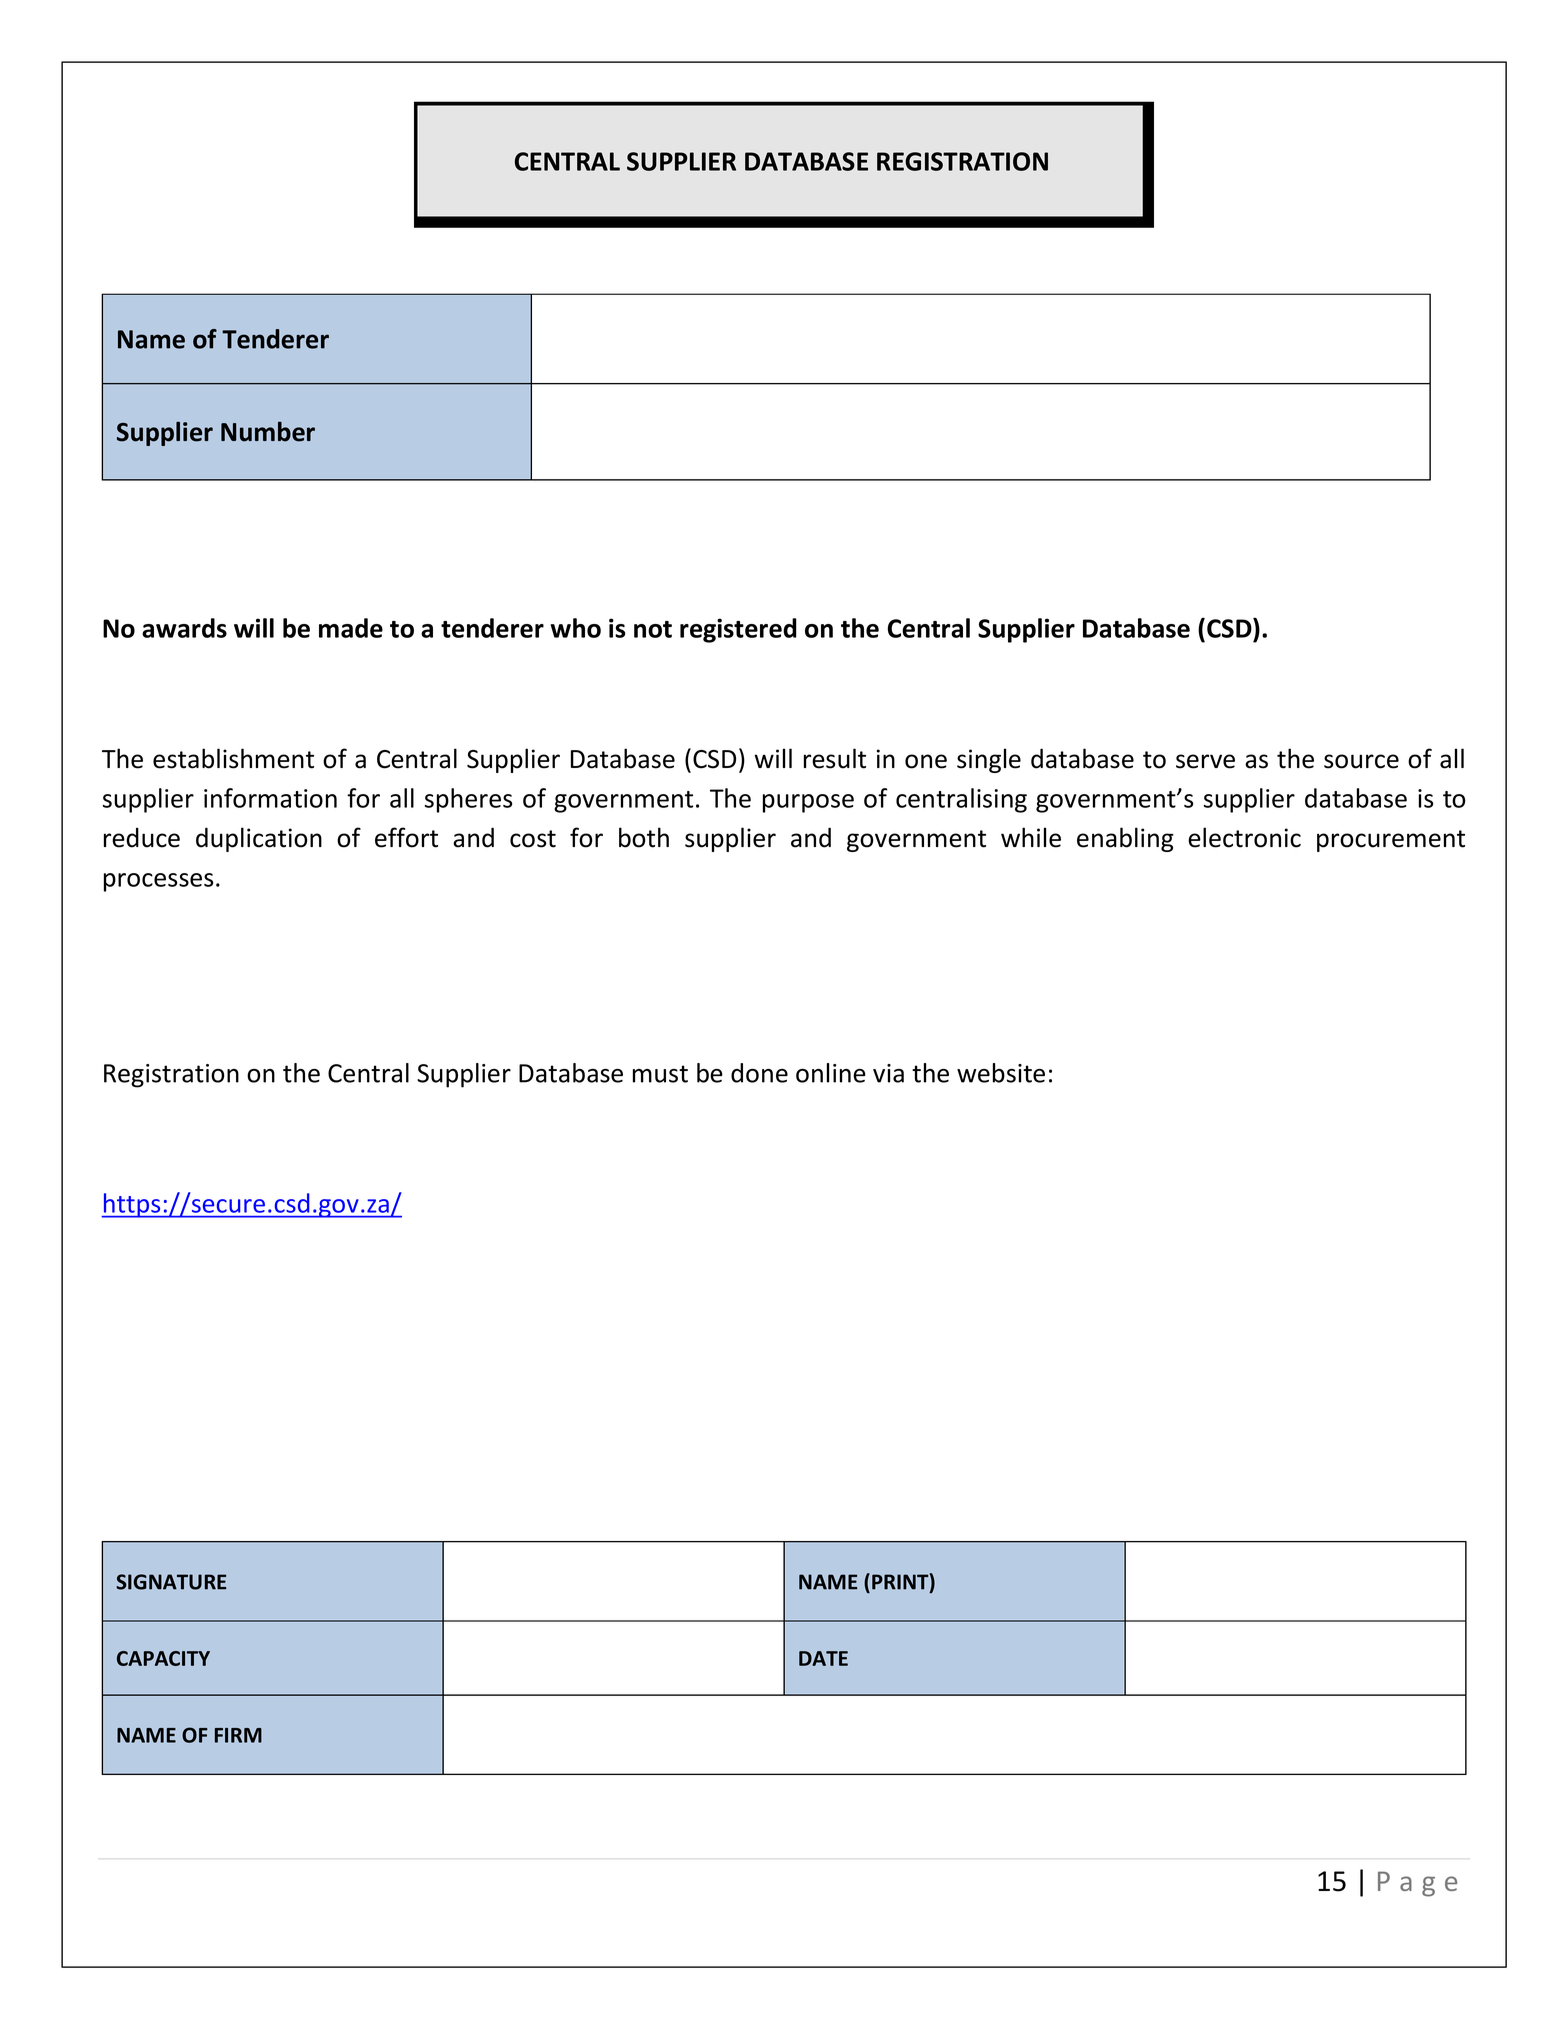  Describe the element at coordinates (163, 1658) in the screenshot. I see `CAPACITY` at that location.
